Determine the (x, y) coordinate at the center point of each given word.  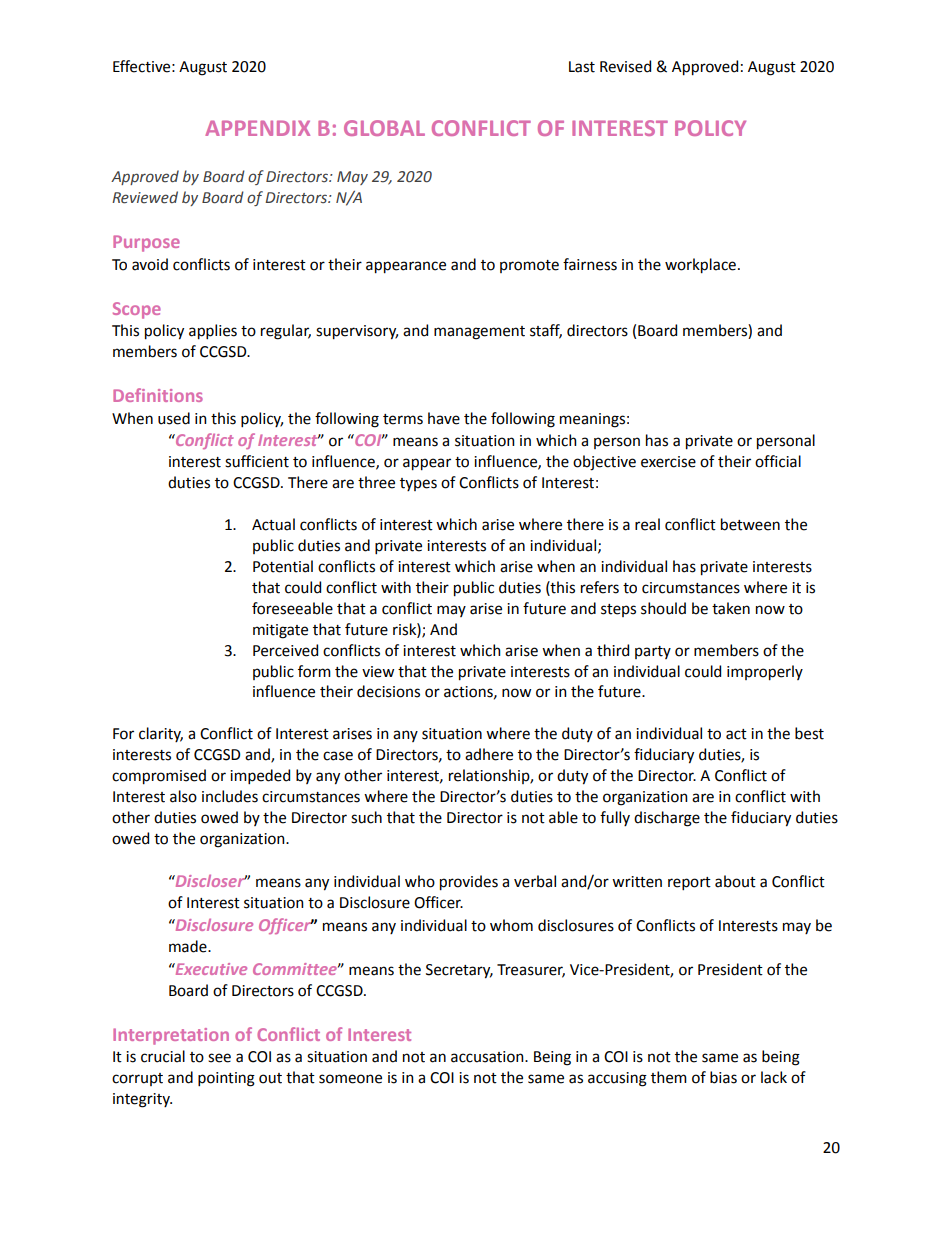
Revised (625, 66)
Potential (283, 566)
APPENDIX (257, 128)
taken (731, 608)
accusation (488, 1057)
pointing (226, 1079)
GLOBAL (384, 128)
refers (600, 587)
